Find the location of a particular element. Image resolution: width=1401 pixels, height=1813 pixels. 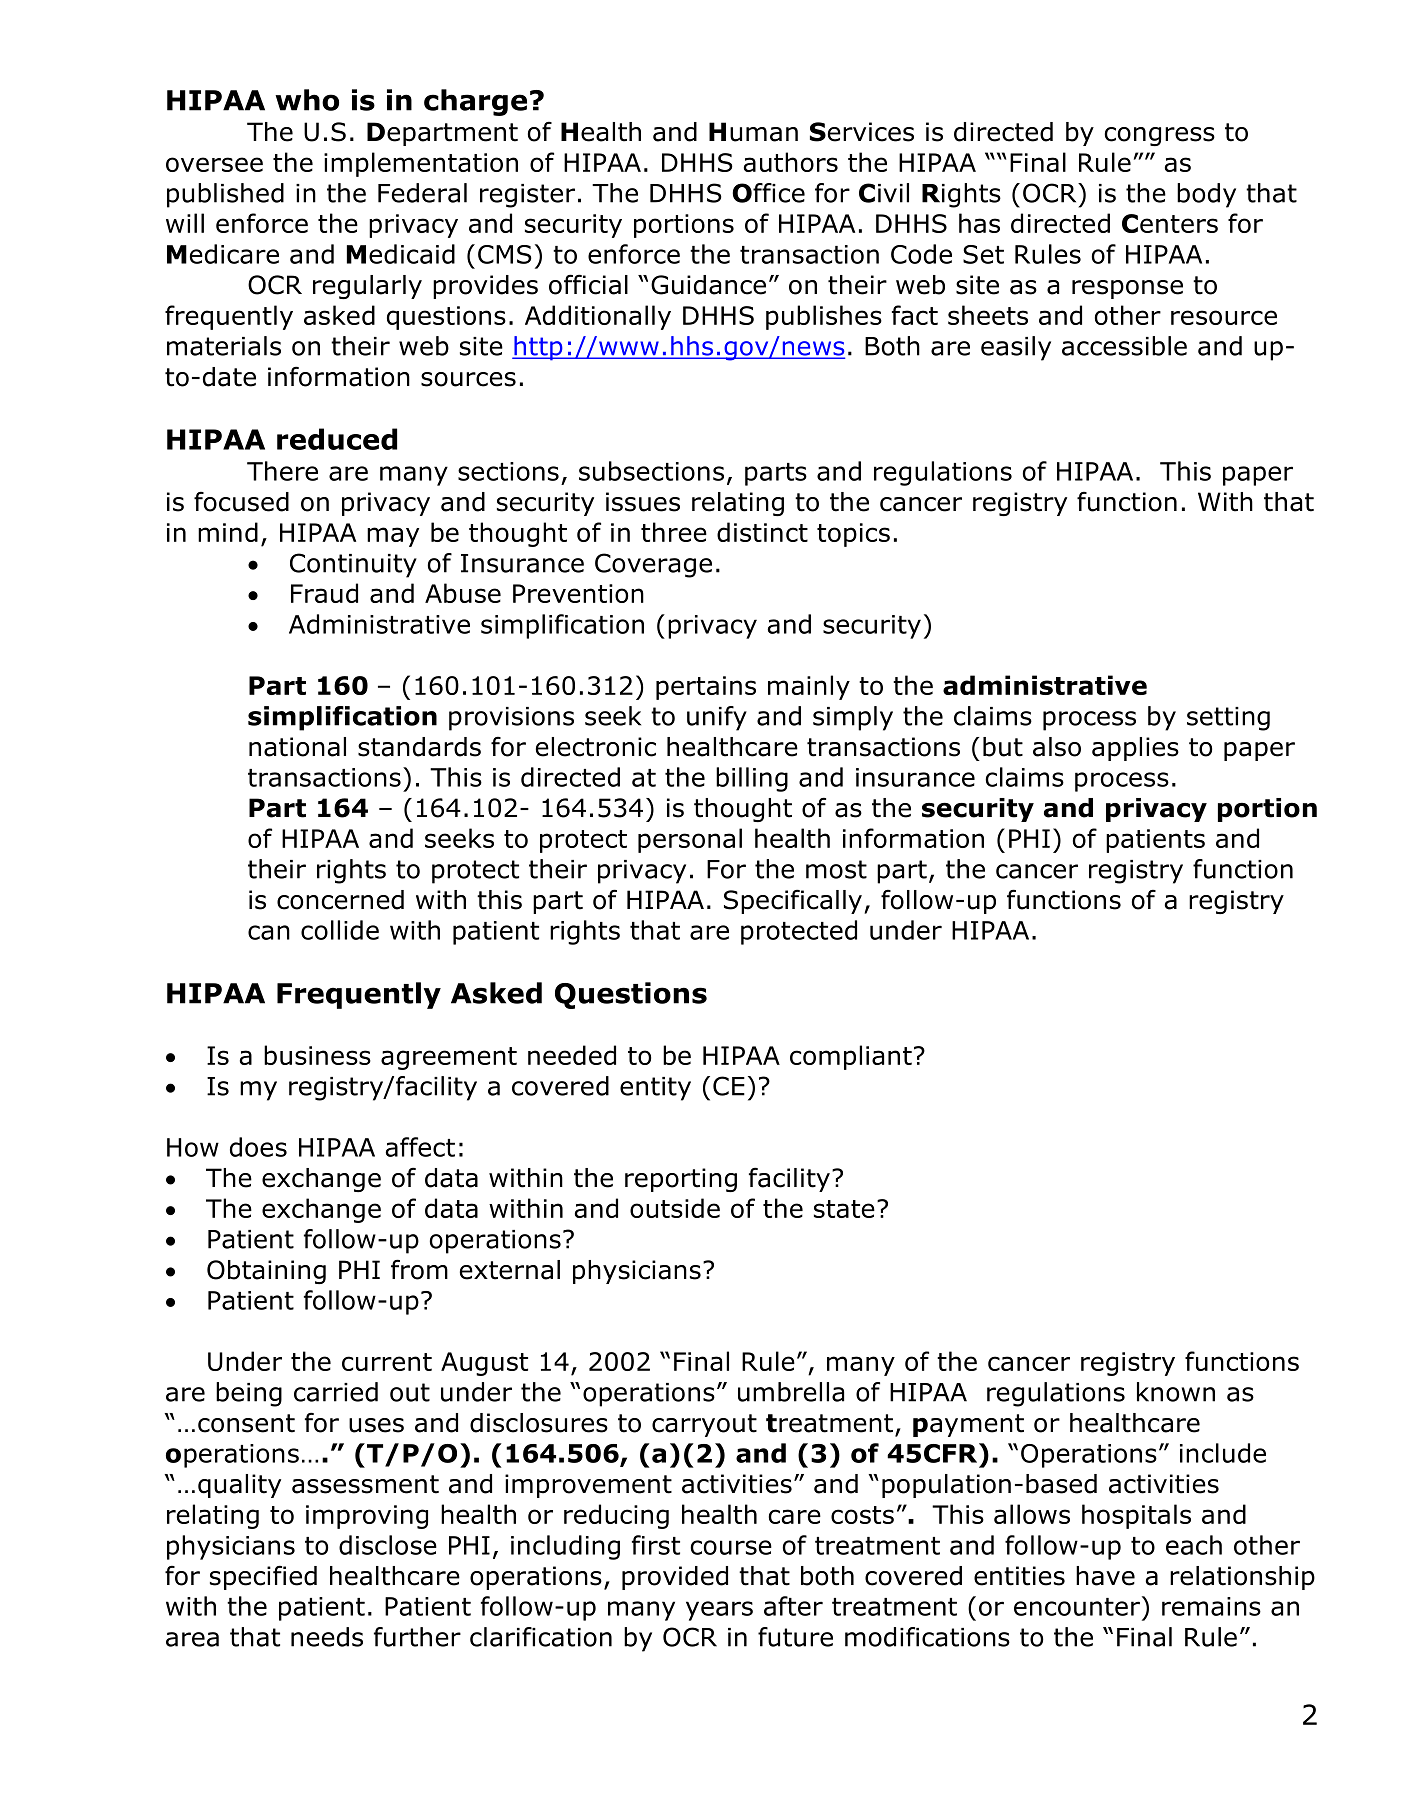

who is located at coordinates (307, 100).
